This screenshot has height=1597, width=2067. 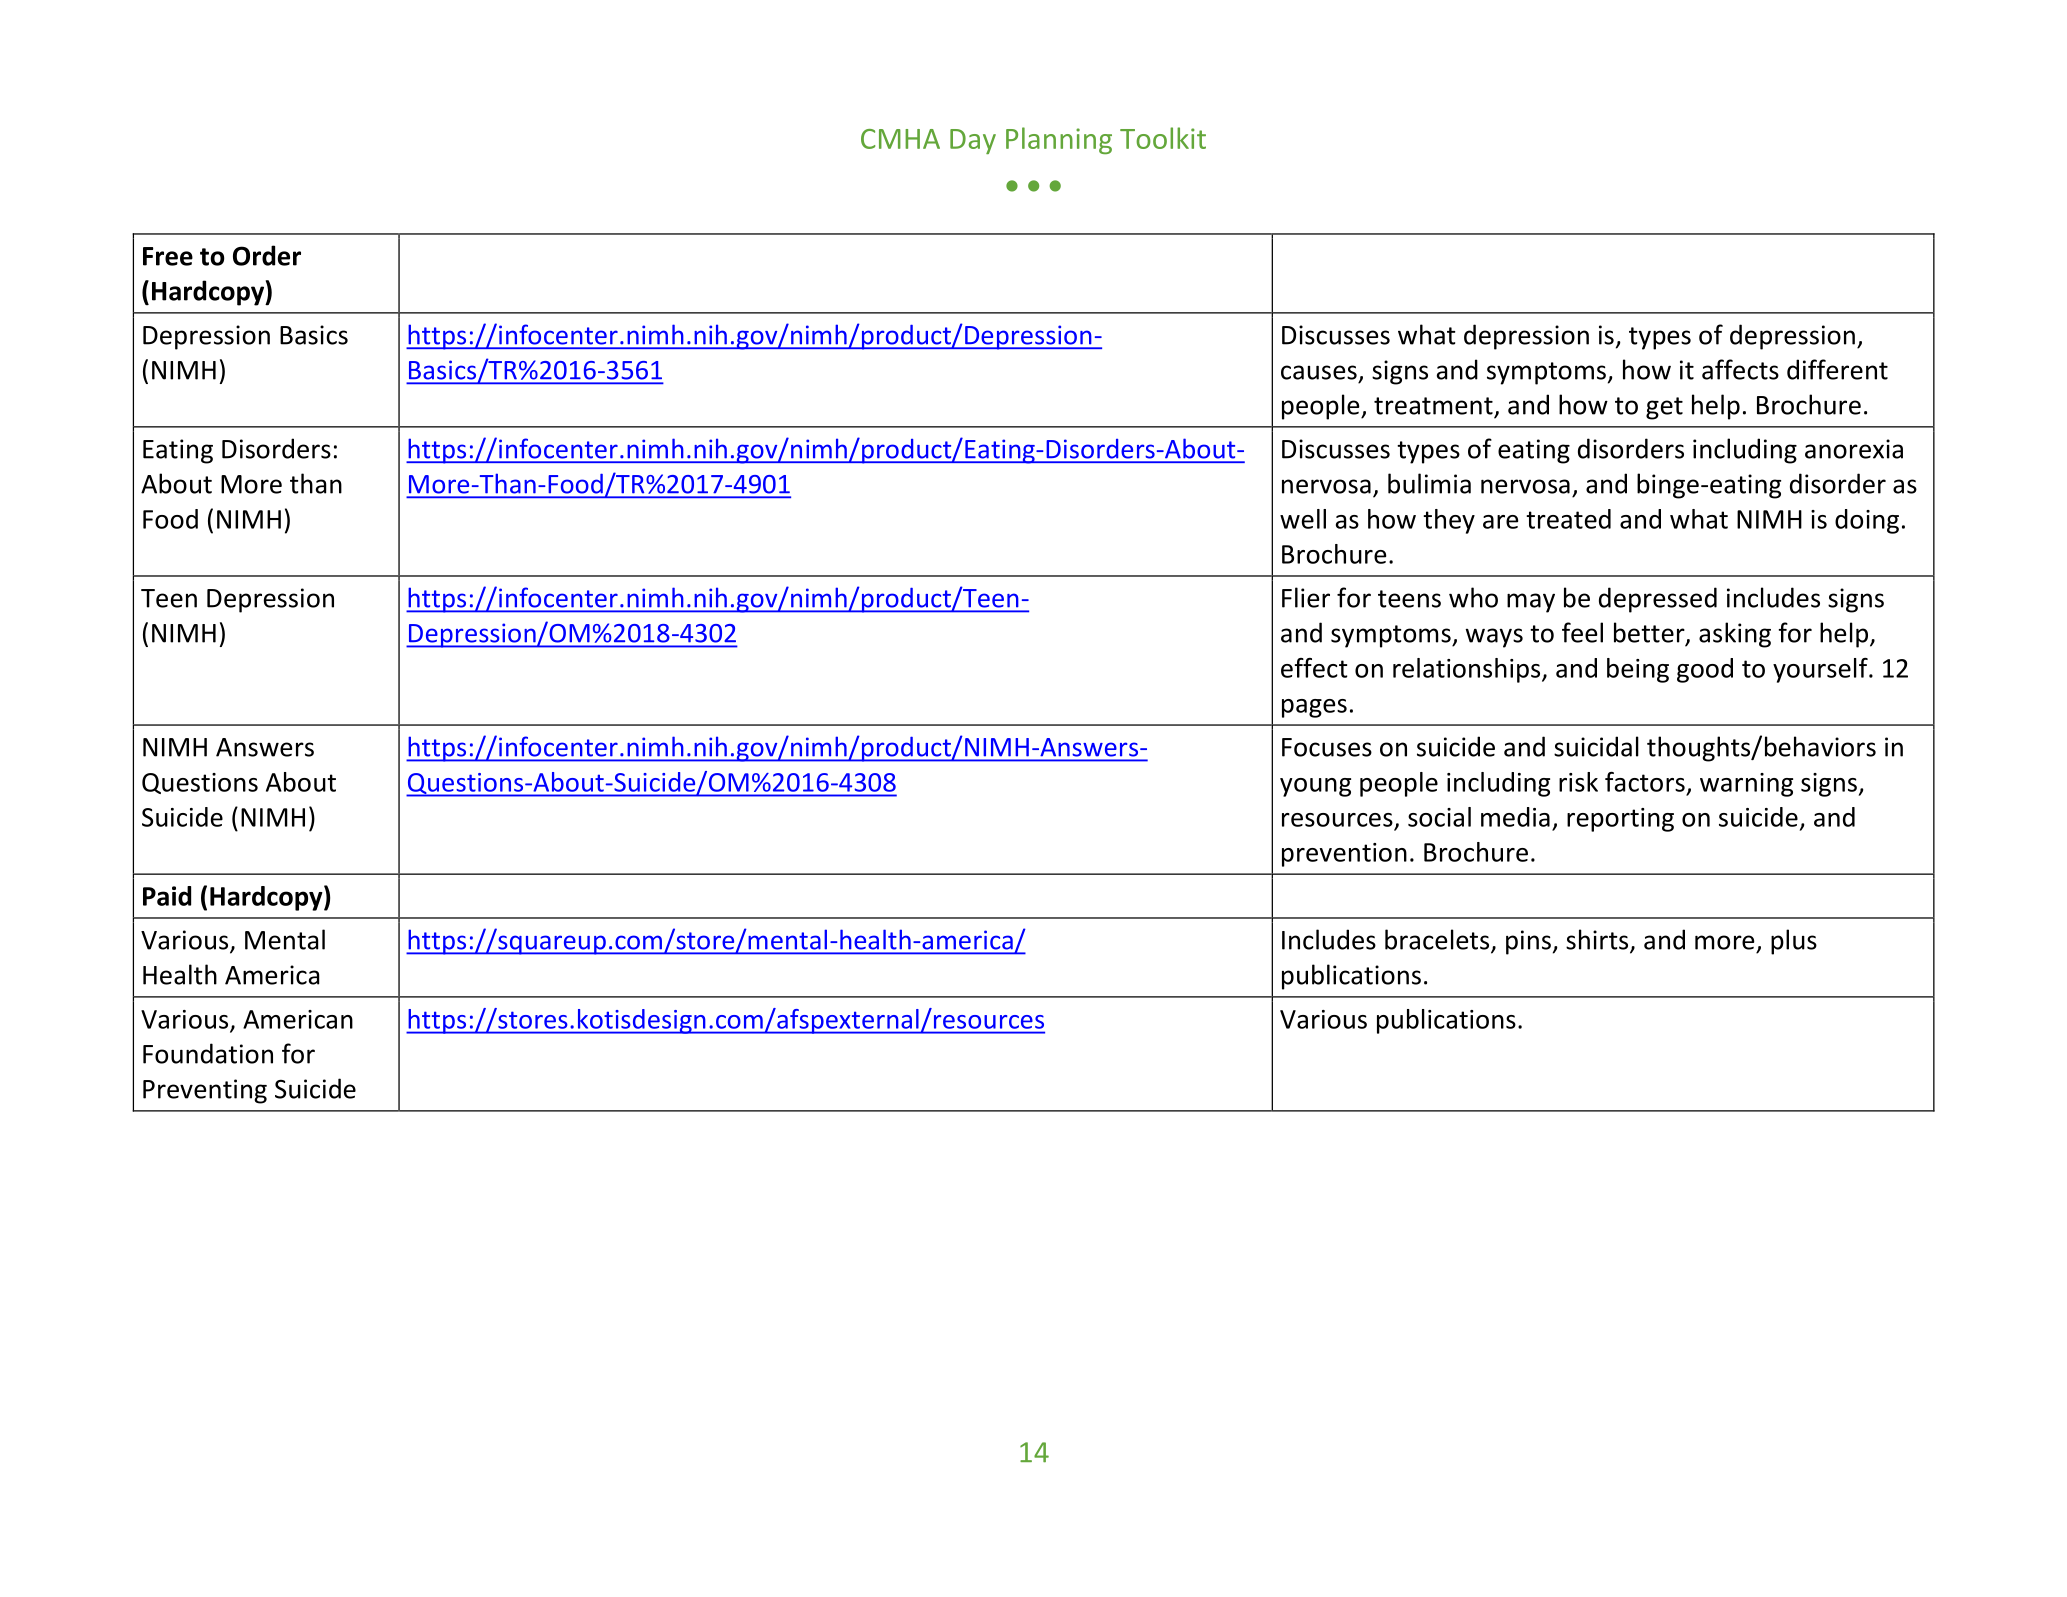 What do you see at coordinates (168, 256) in the screenshot?
I see `Free` at bounding box center [168, 256].
